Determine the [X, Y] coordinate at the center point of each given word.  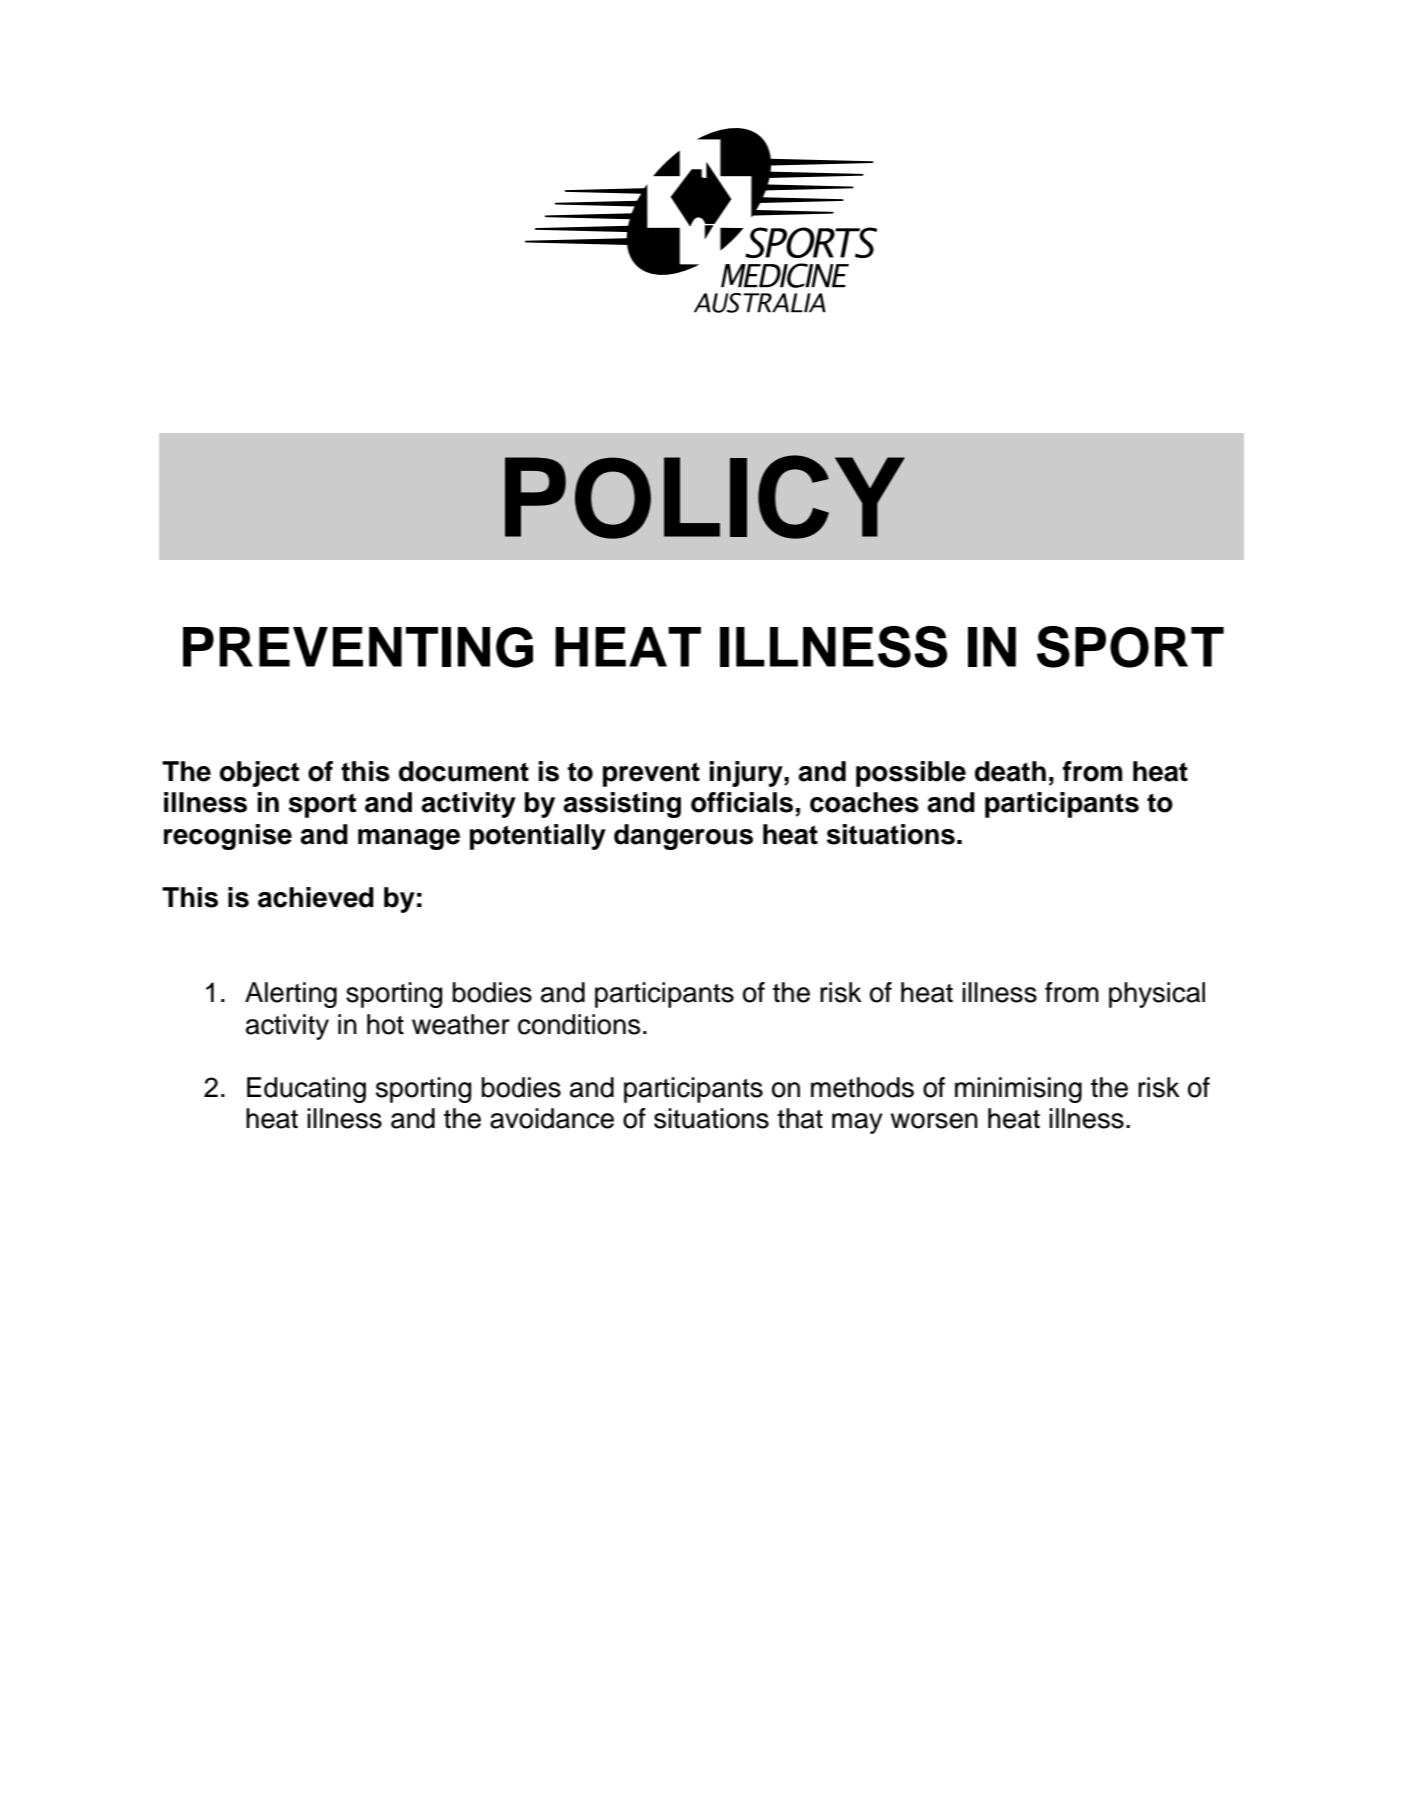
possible [911, 774]
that [800, 1118]
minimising [1018, 1090]
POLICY [705, 497]
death [1010, 771]
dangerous [683, 837]
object [259, 774]
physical [1157, 995]
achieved [316, 897]
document [464, 771]
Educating [306, 1090]
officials [742, 802]
